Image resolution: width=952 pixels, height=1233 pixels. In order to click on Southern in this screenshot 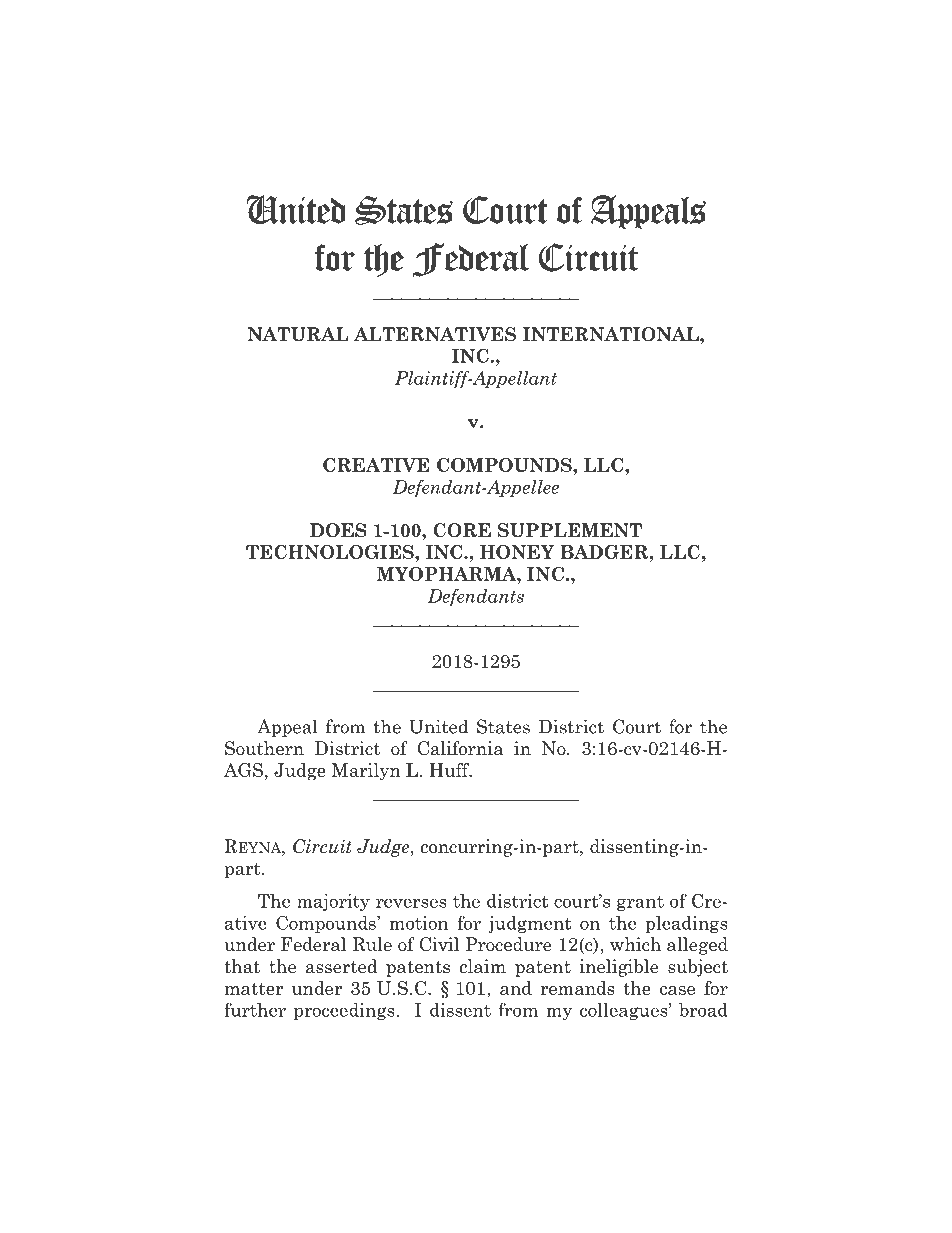, I will do `click(264, 748)`.
